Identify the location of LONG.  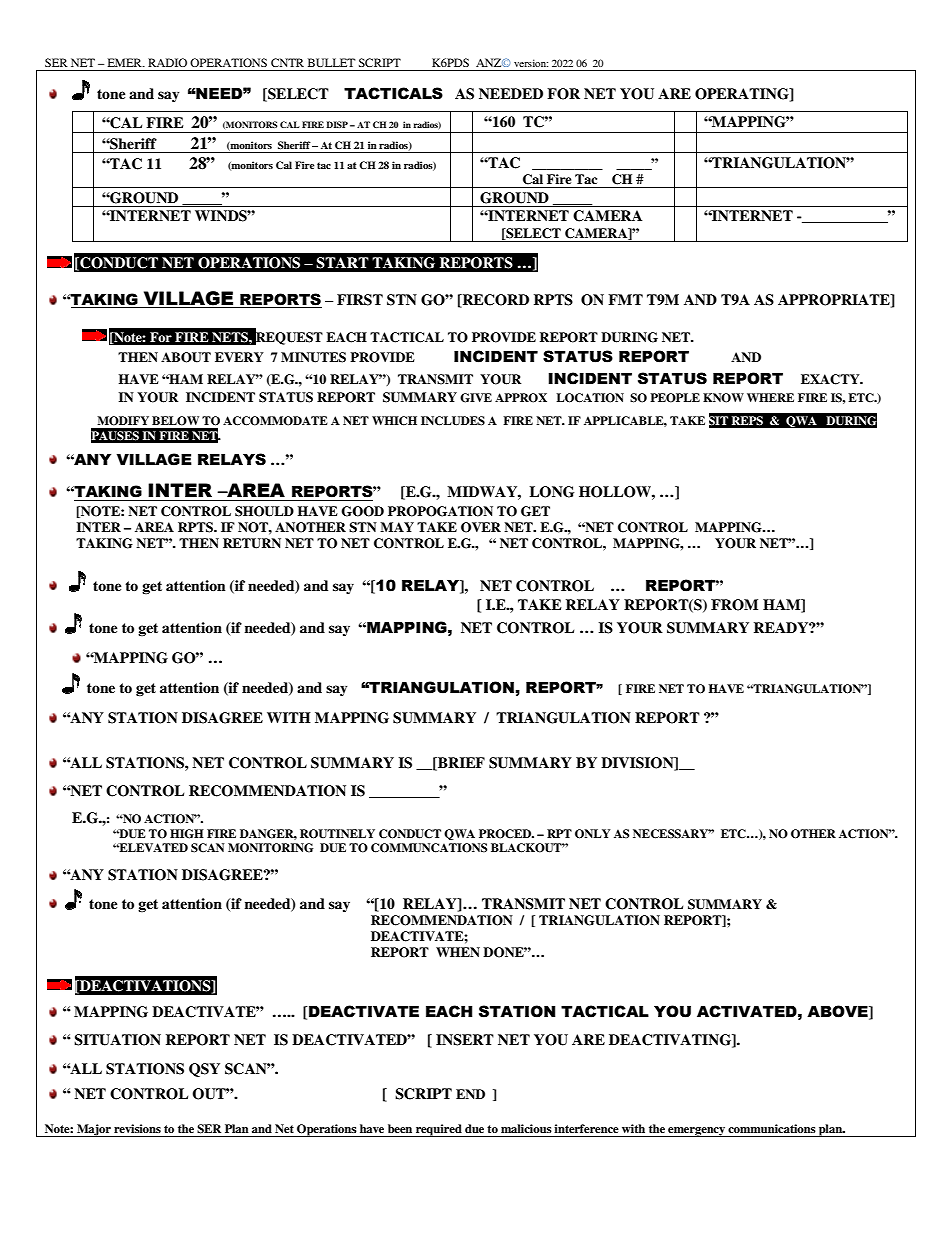
(551, 492).
